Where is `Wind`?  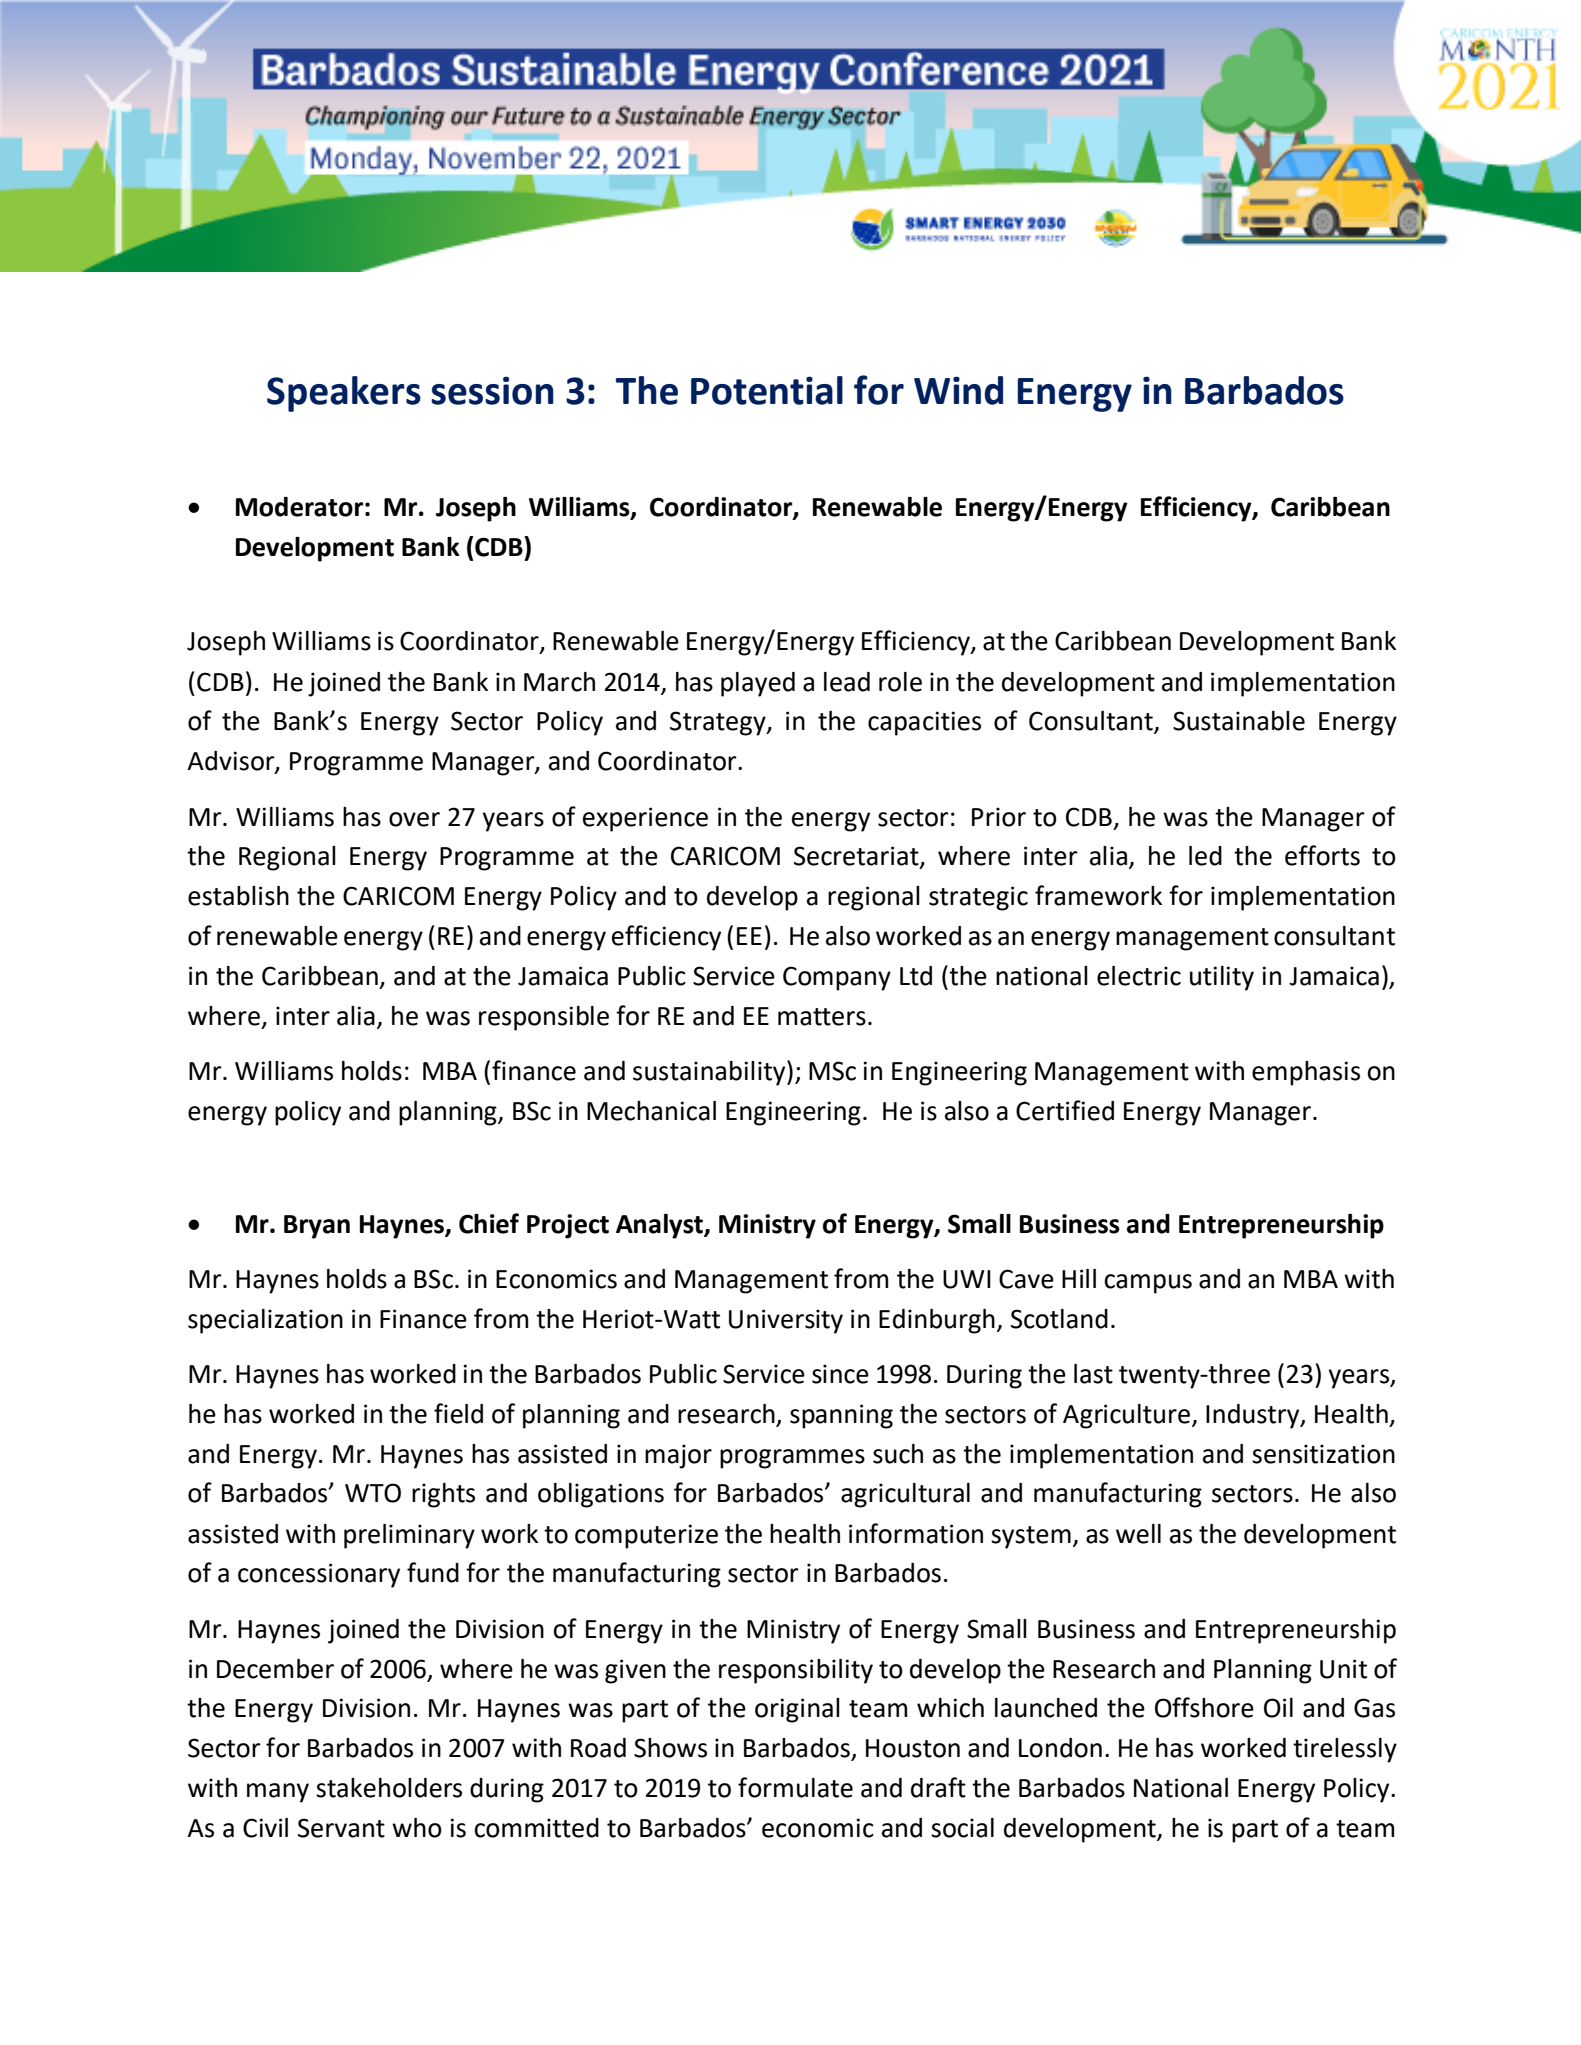 Wind is located at coordinates (958, 390).
